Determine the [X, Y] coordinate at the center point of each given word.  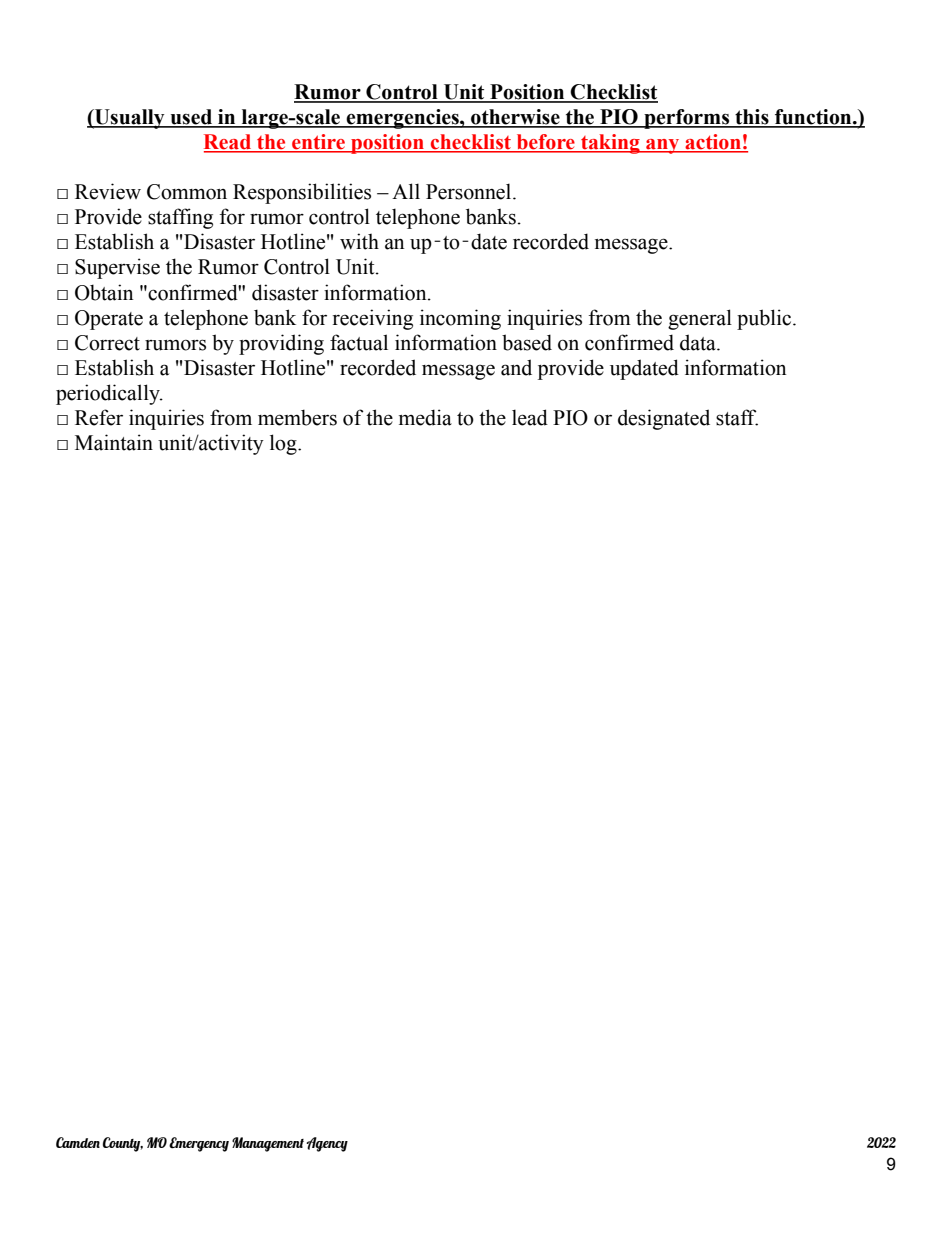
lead [530, 417]
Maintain [114, 442]
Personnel [470, 191]
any [663, 146]
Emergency [199, 1144]
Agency [327, 1144]
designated [664, 419]
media [425, 417]
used [191, 118]
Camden [78, 1142]
